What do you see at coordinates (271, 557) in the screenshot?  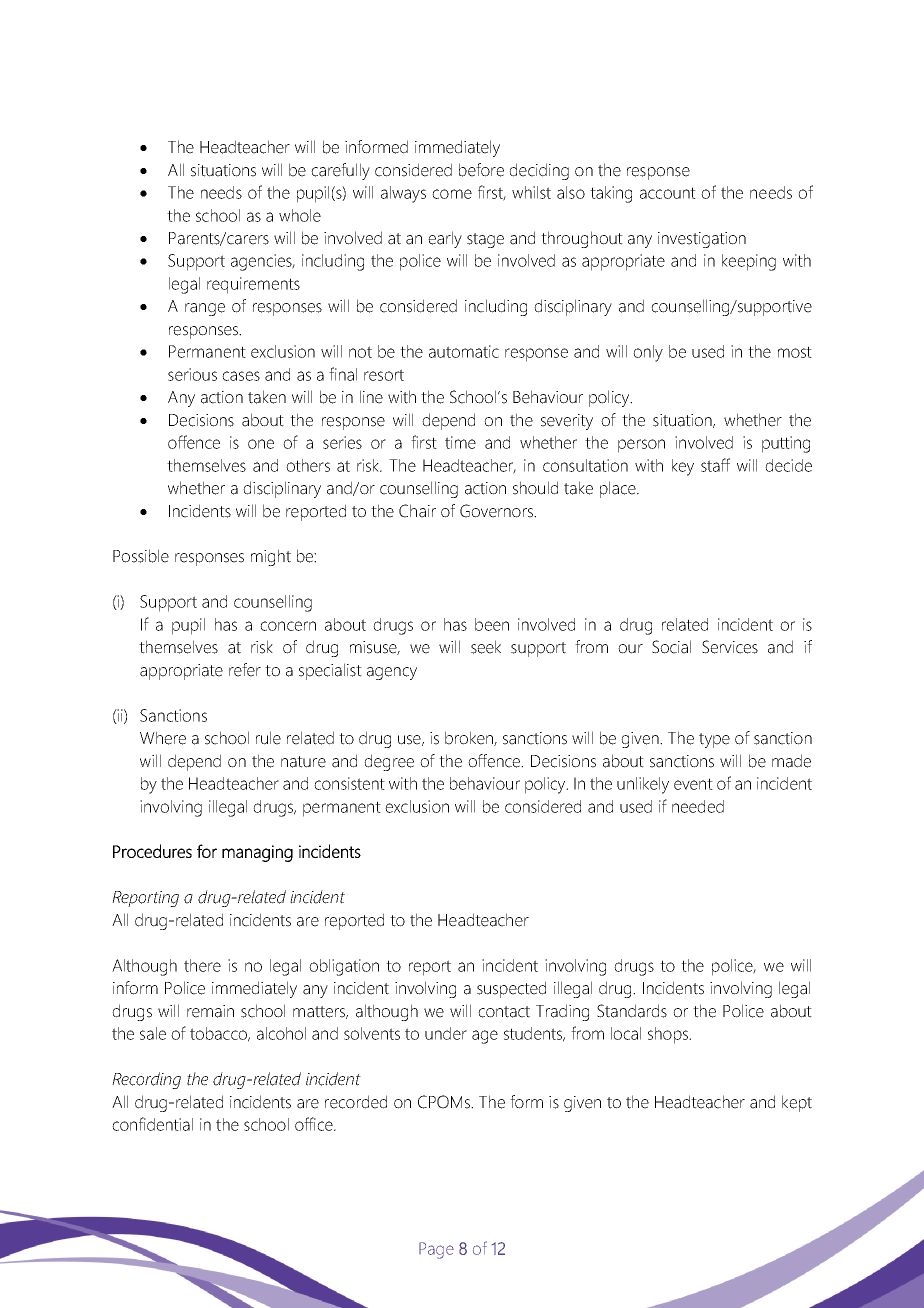 I see `might` at bounding box center [271, 557].
